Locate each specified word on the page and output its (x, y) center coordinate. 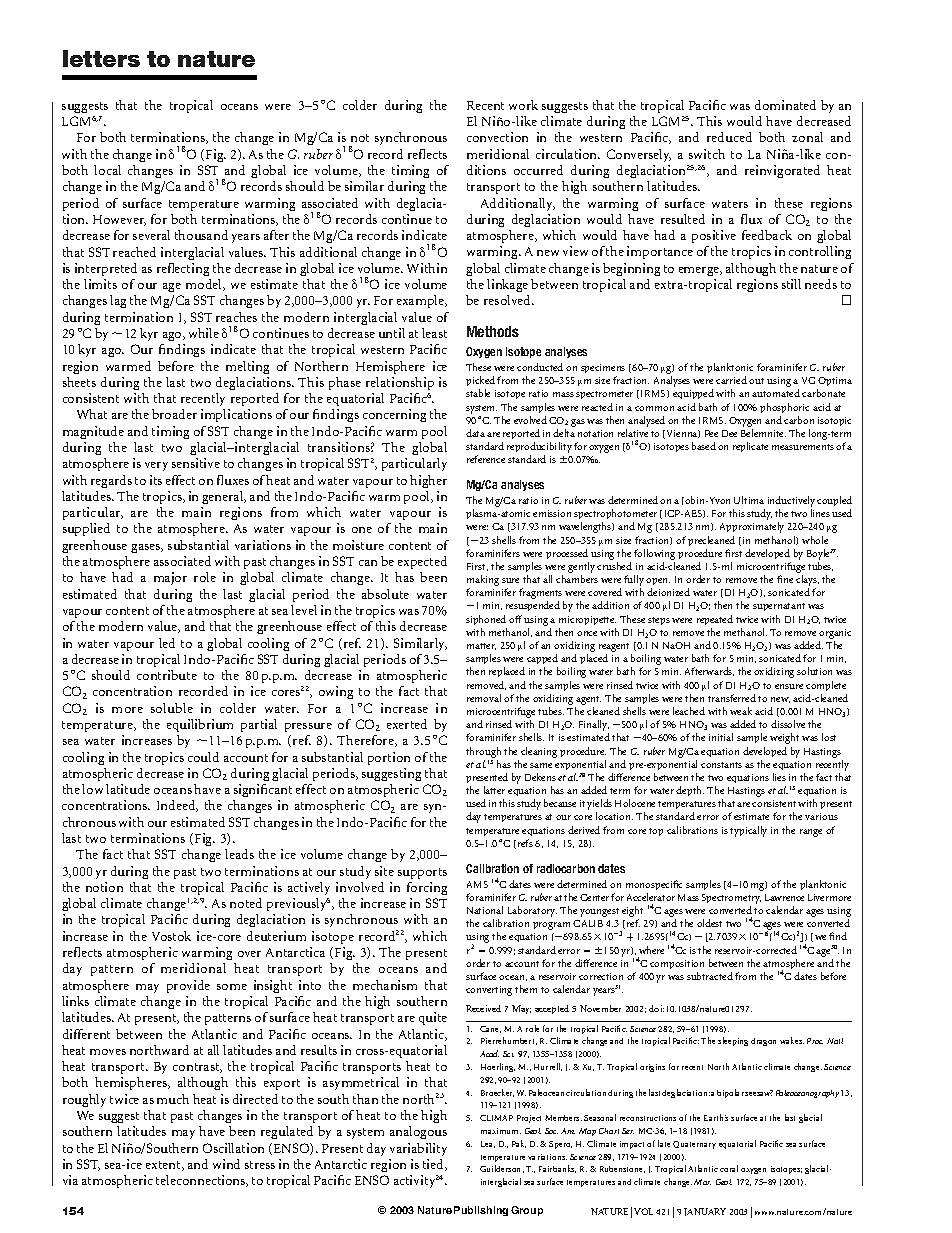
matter (481, 646)
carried (731, 380)
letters (101, 58)
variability (418, 1149)
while (204, 333)
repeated (715, 620)
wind (226, 1164)
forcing (427, 888)
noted (246, 903)
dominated (785, 105)
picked (480, 383)
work (523, 105)
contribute (167, 675)
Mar (702, 1182)
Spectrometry (731, 899)
